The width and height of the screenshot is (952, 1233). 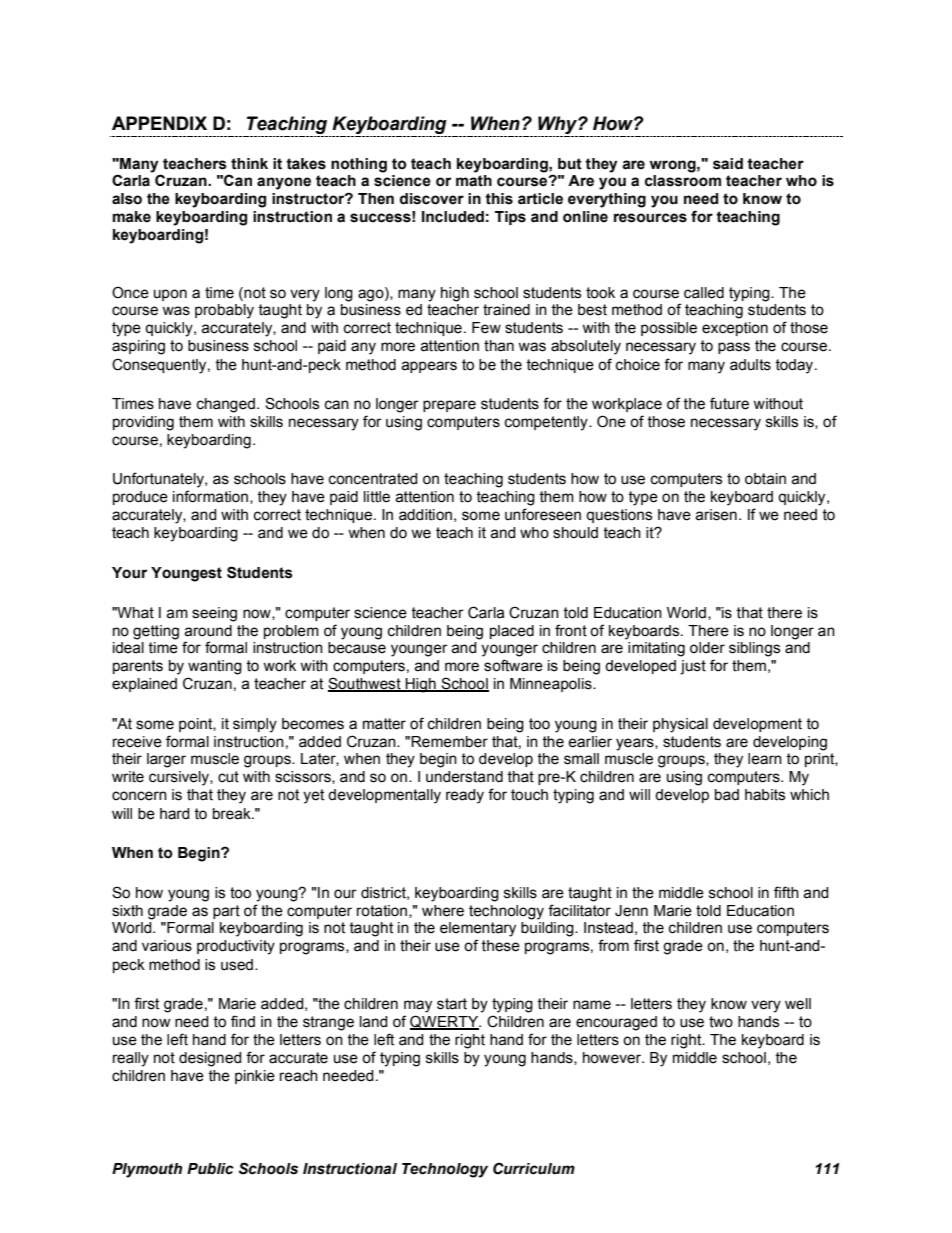 What do you see at coordinates (474, 181) in the screenshot?
I see `math` at bounding box center [474, 181].
